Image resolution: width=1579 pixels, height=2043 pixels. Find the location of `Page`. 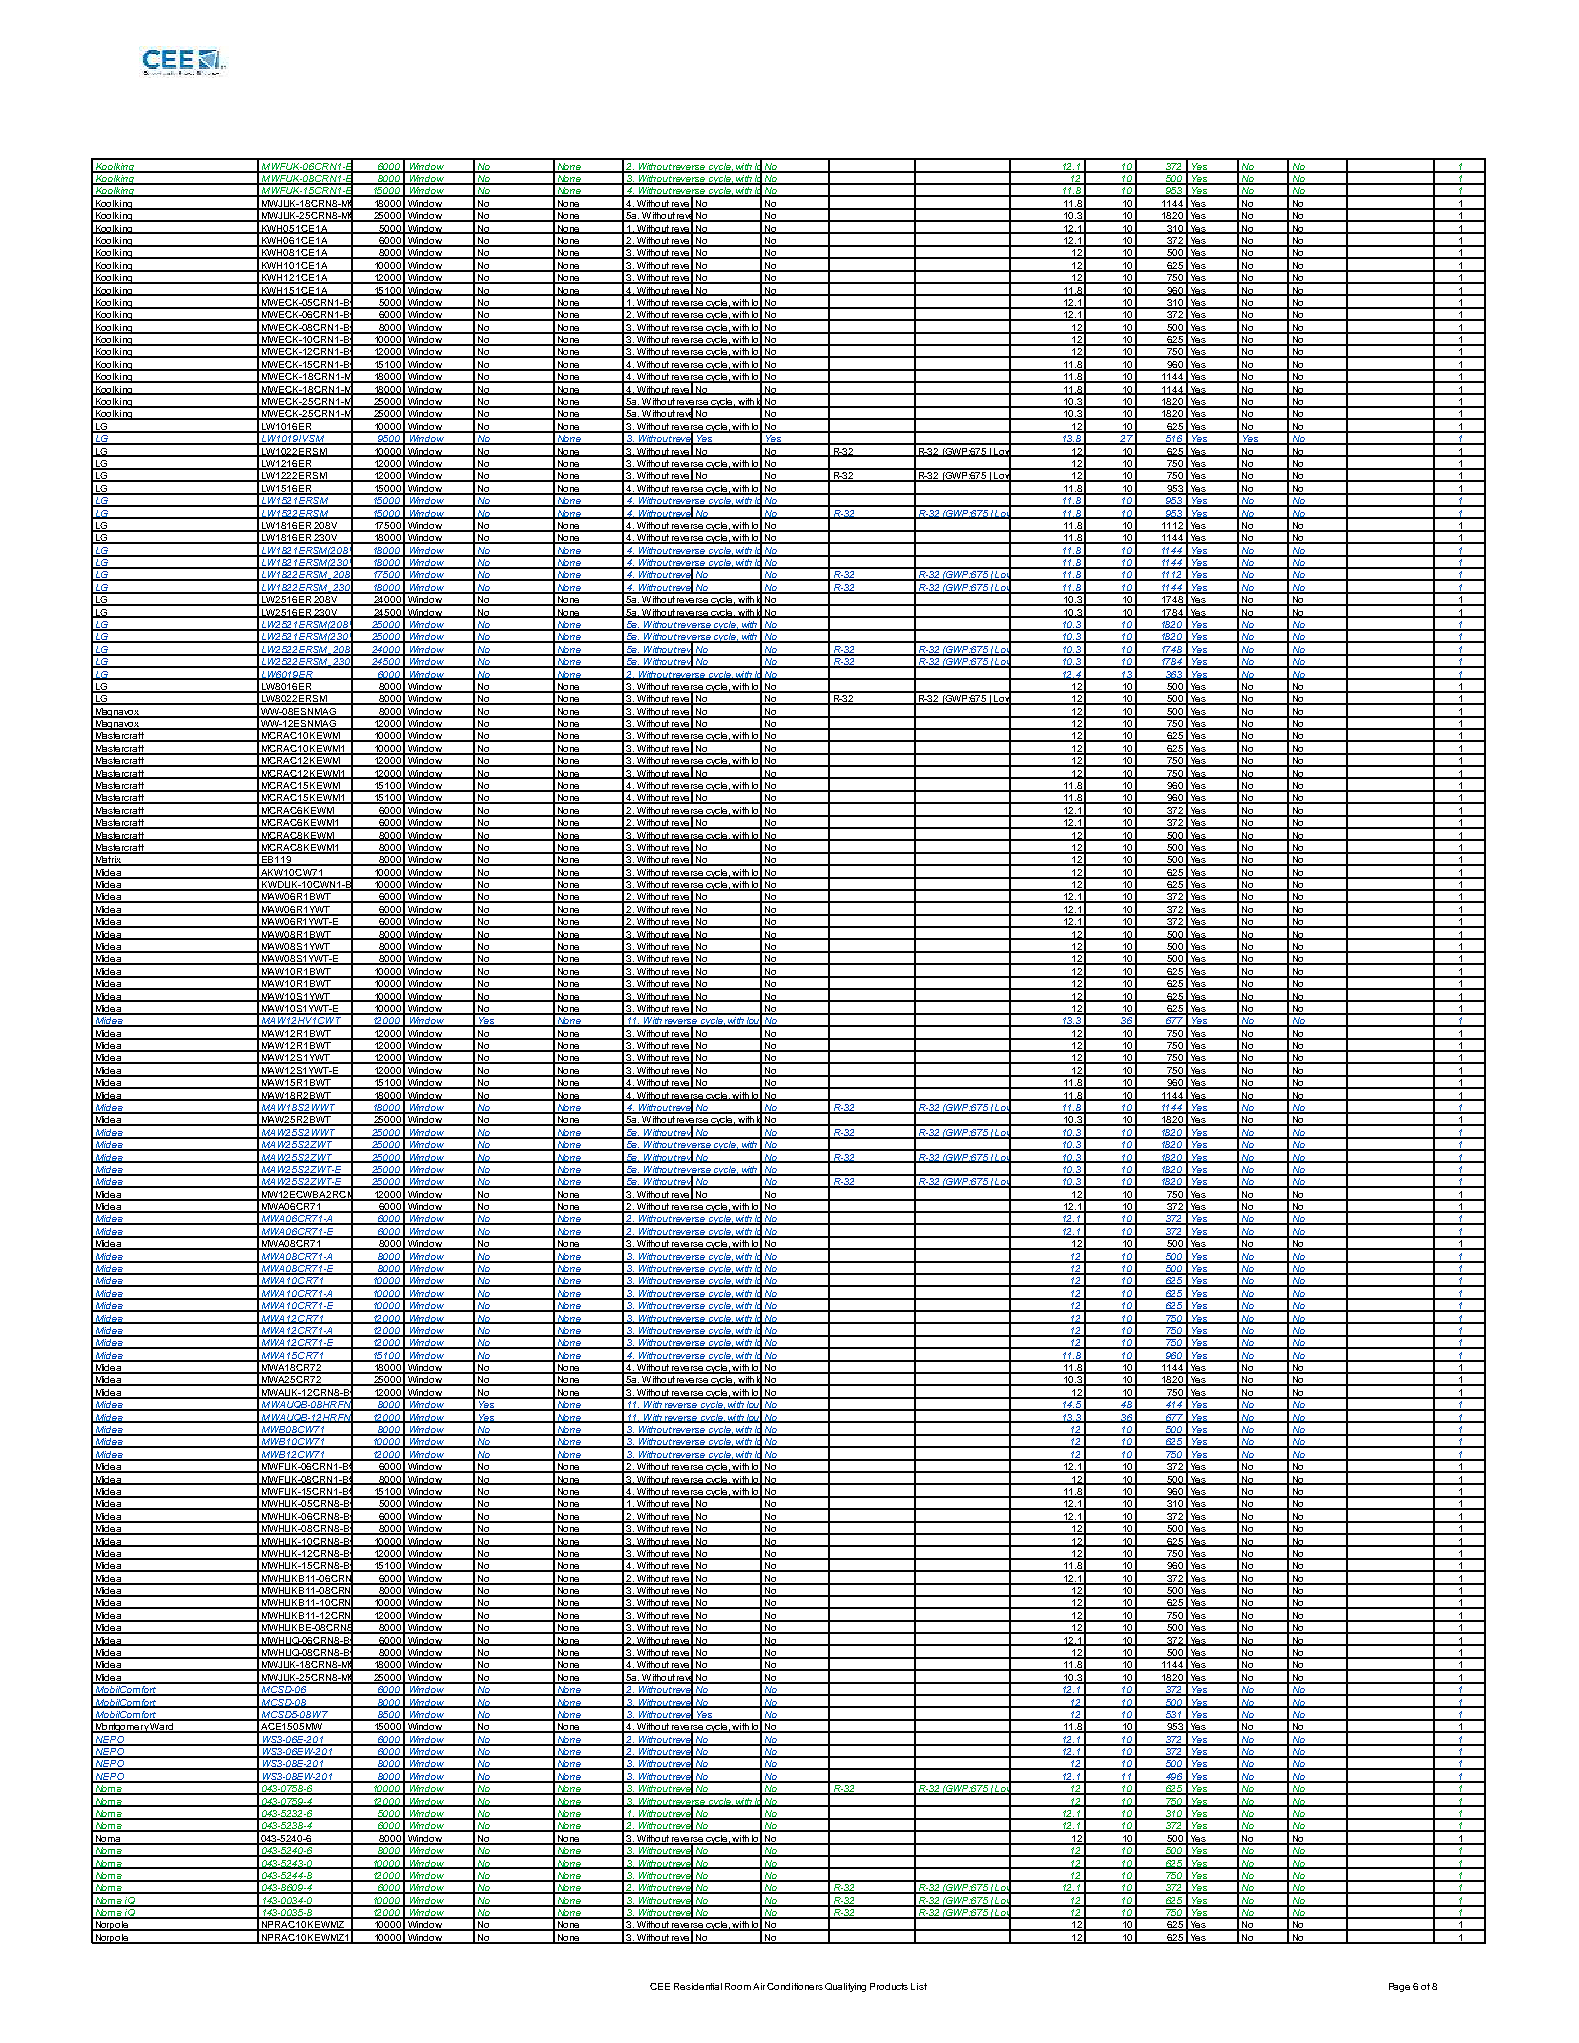

Page is located at coordinates (1399, 1987).
